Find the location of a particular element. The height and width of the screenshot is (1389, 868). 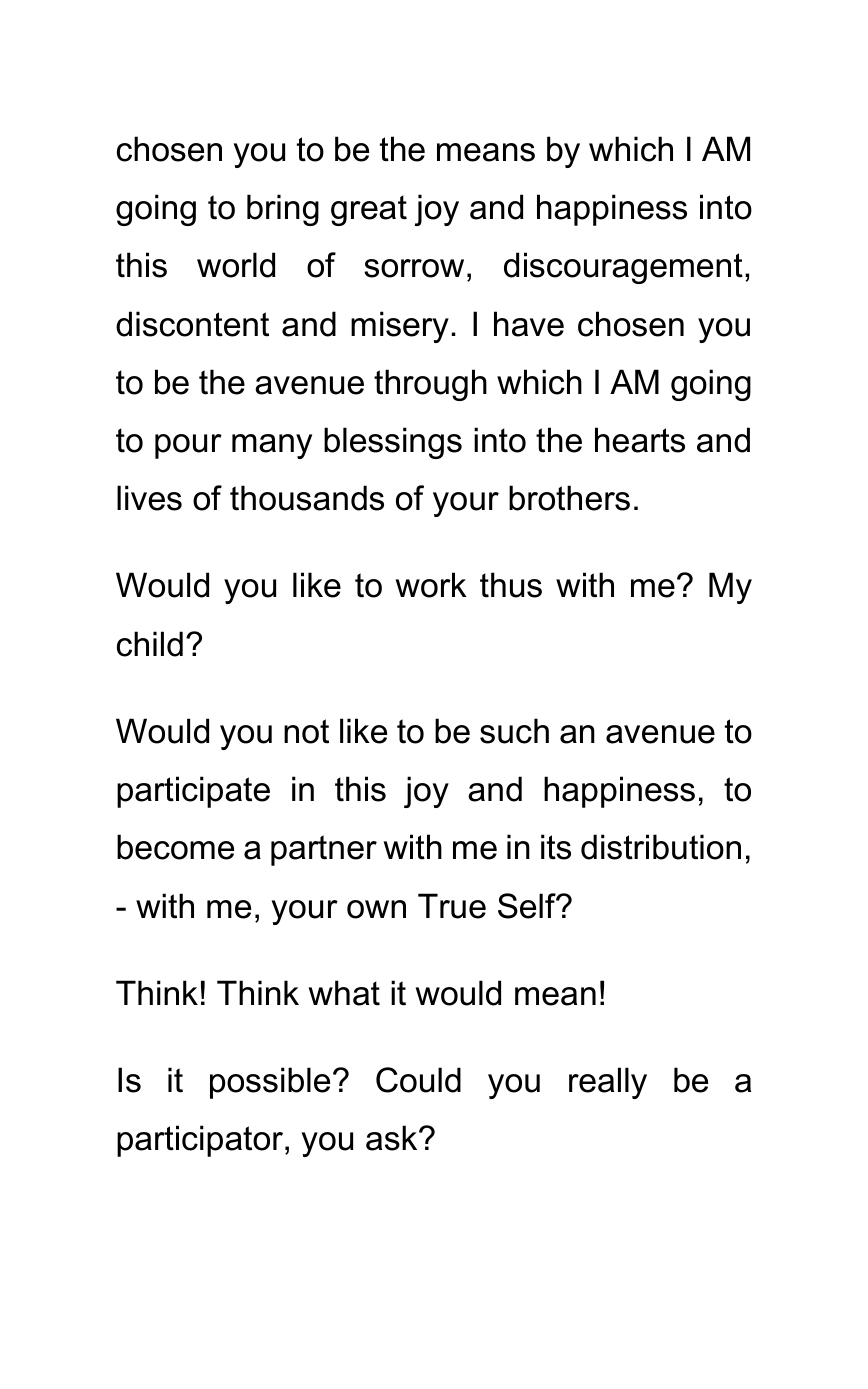

lives is located at coordinates (149, 498).
